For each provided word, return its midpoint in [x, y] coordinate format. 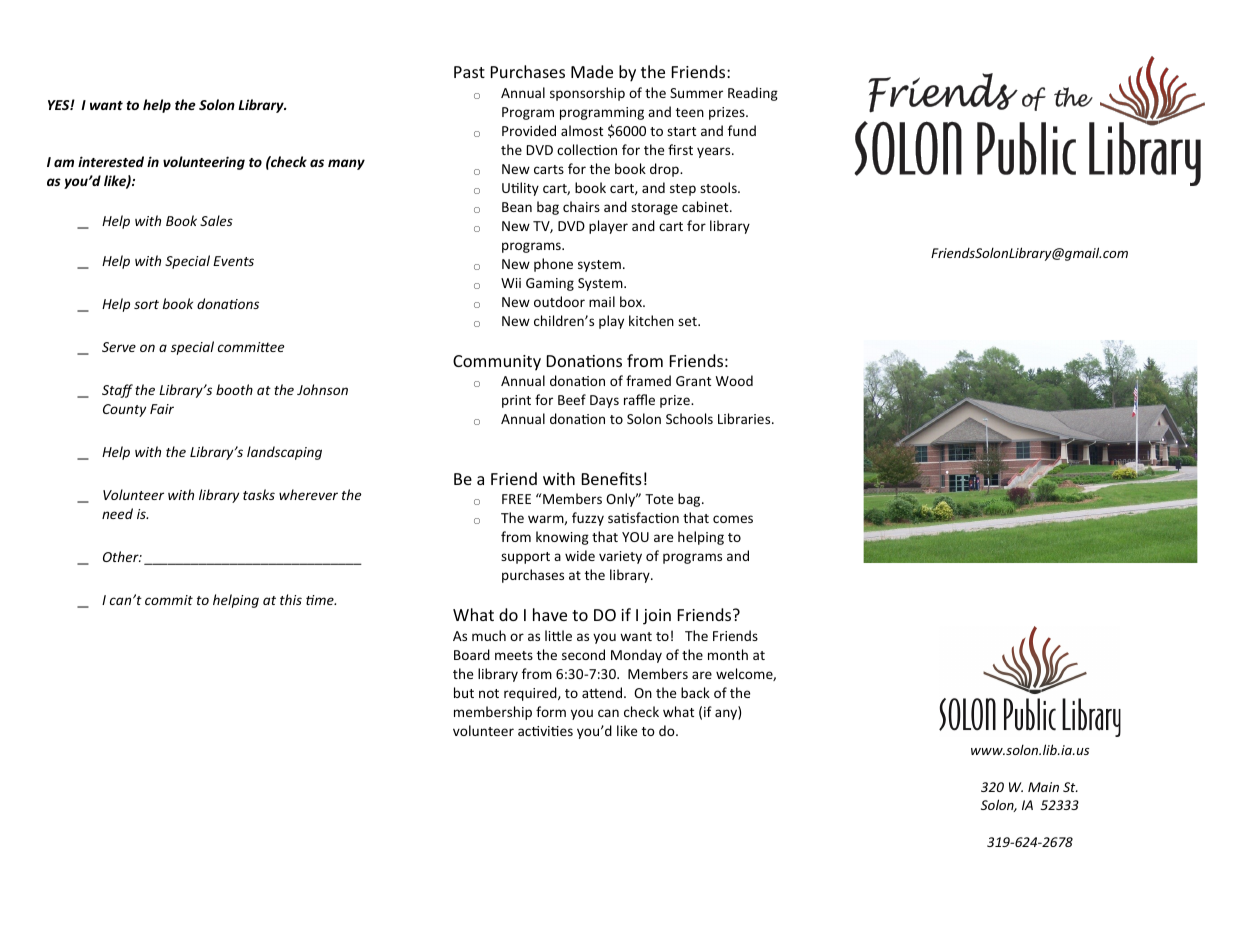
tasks [259, 494]
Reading [753, 94]
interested [111, 161]
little [558, 635]
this [291, 599]
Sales [216, 220]
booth [234, 389]
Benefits [612, 478]
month [728, 654]
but [464, 692]
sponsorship [587, 94]
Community [497, 363]
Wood [734, 380]
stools [719, 187]
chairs [581, 206]
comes [733, 519]
